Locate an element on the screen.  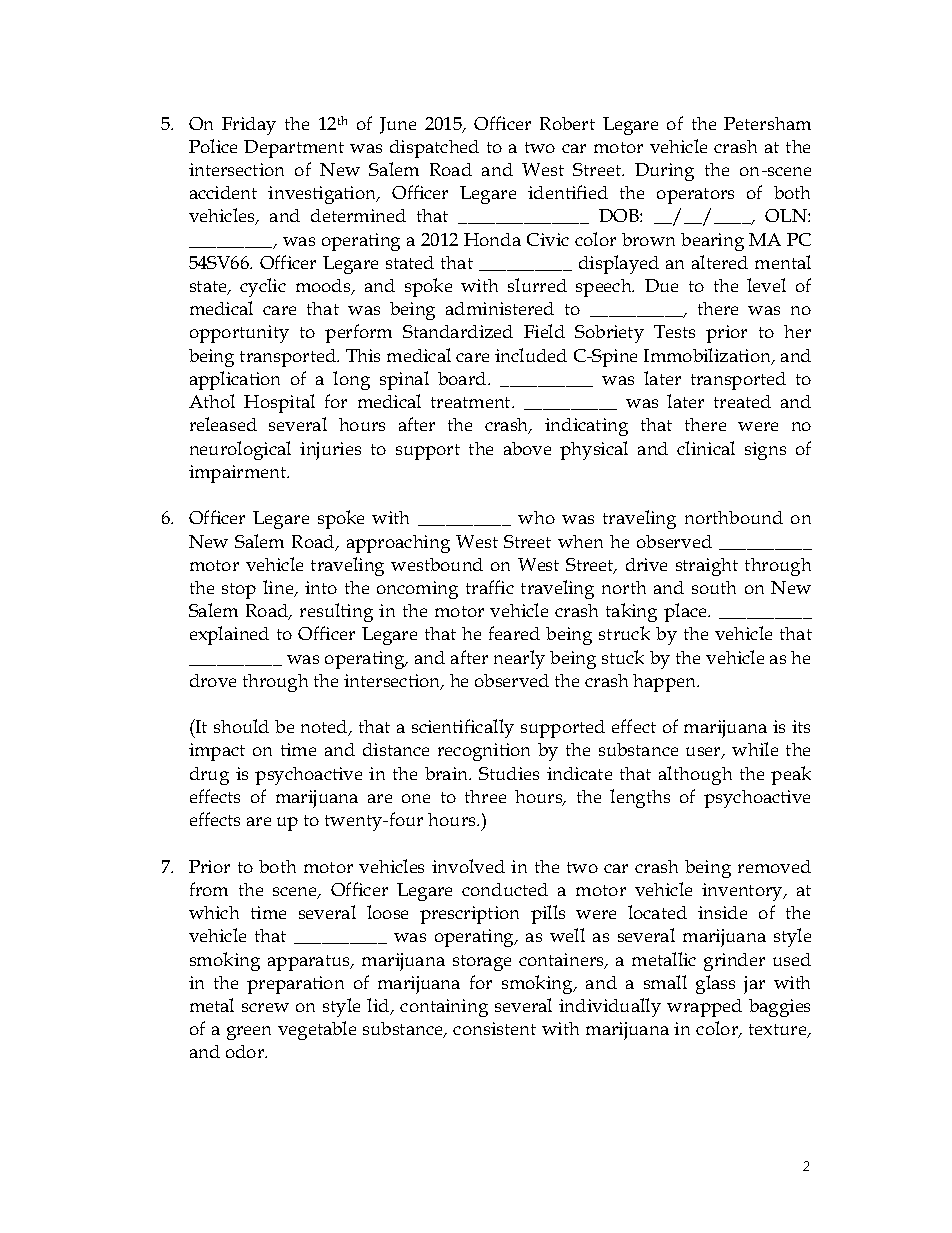
who is located at coordinates (536, 517).
